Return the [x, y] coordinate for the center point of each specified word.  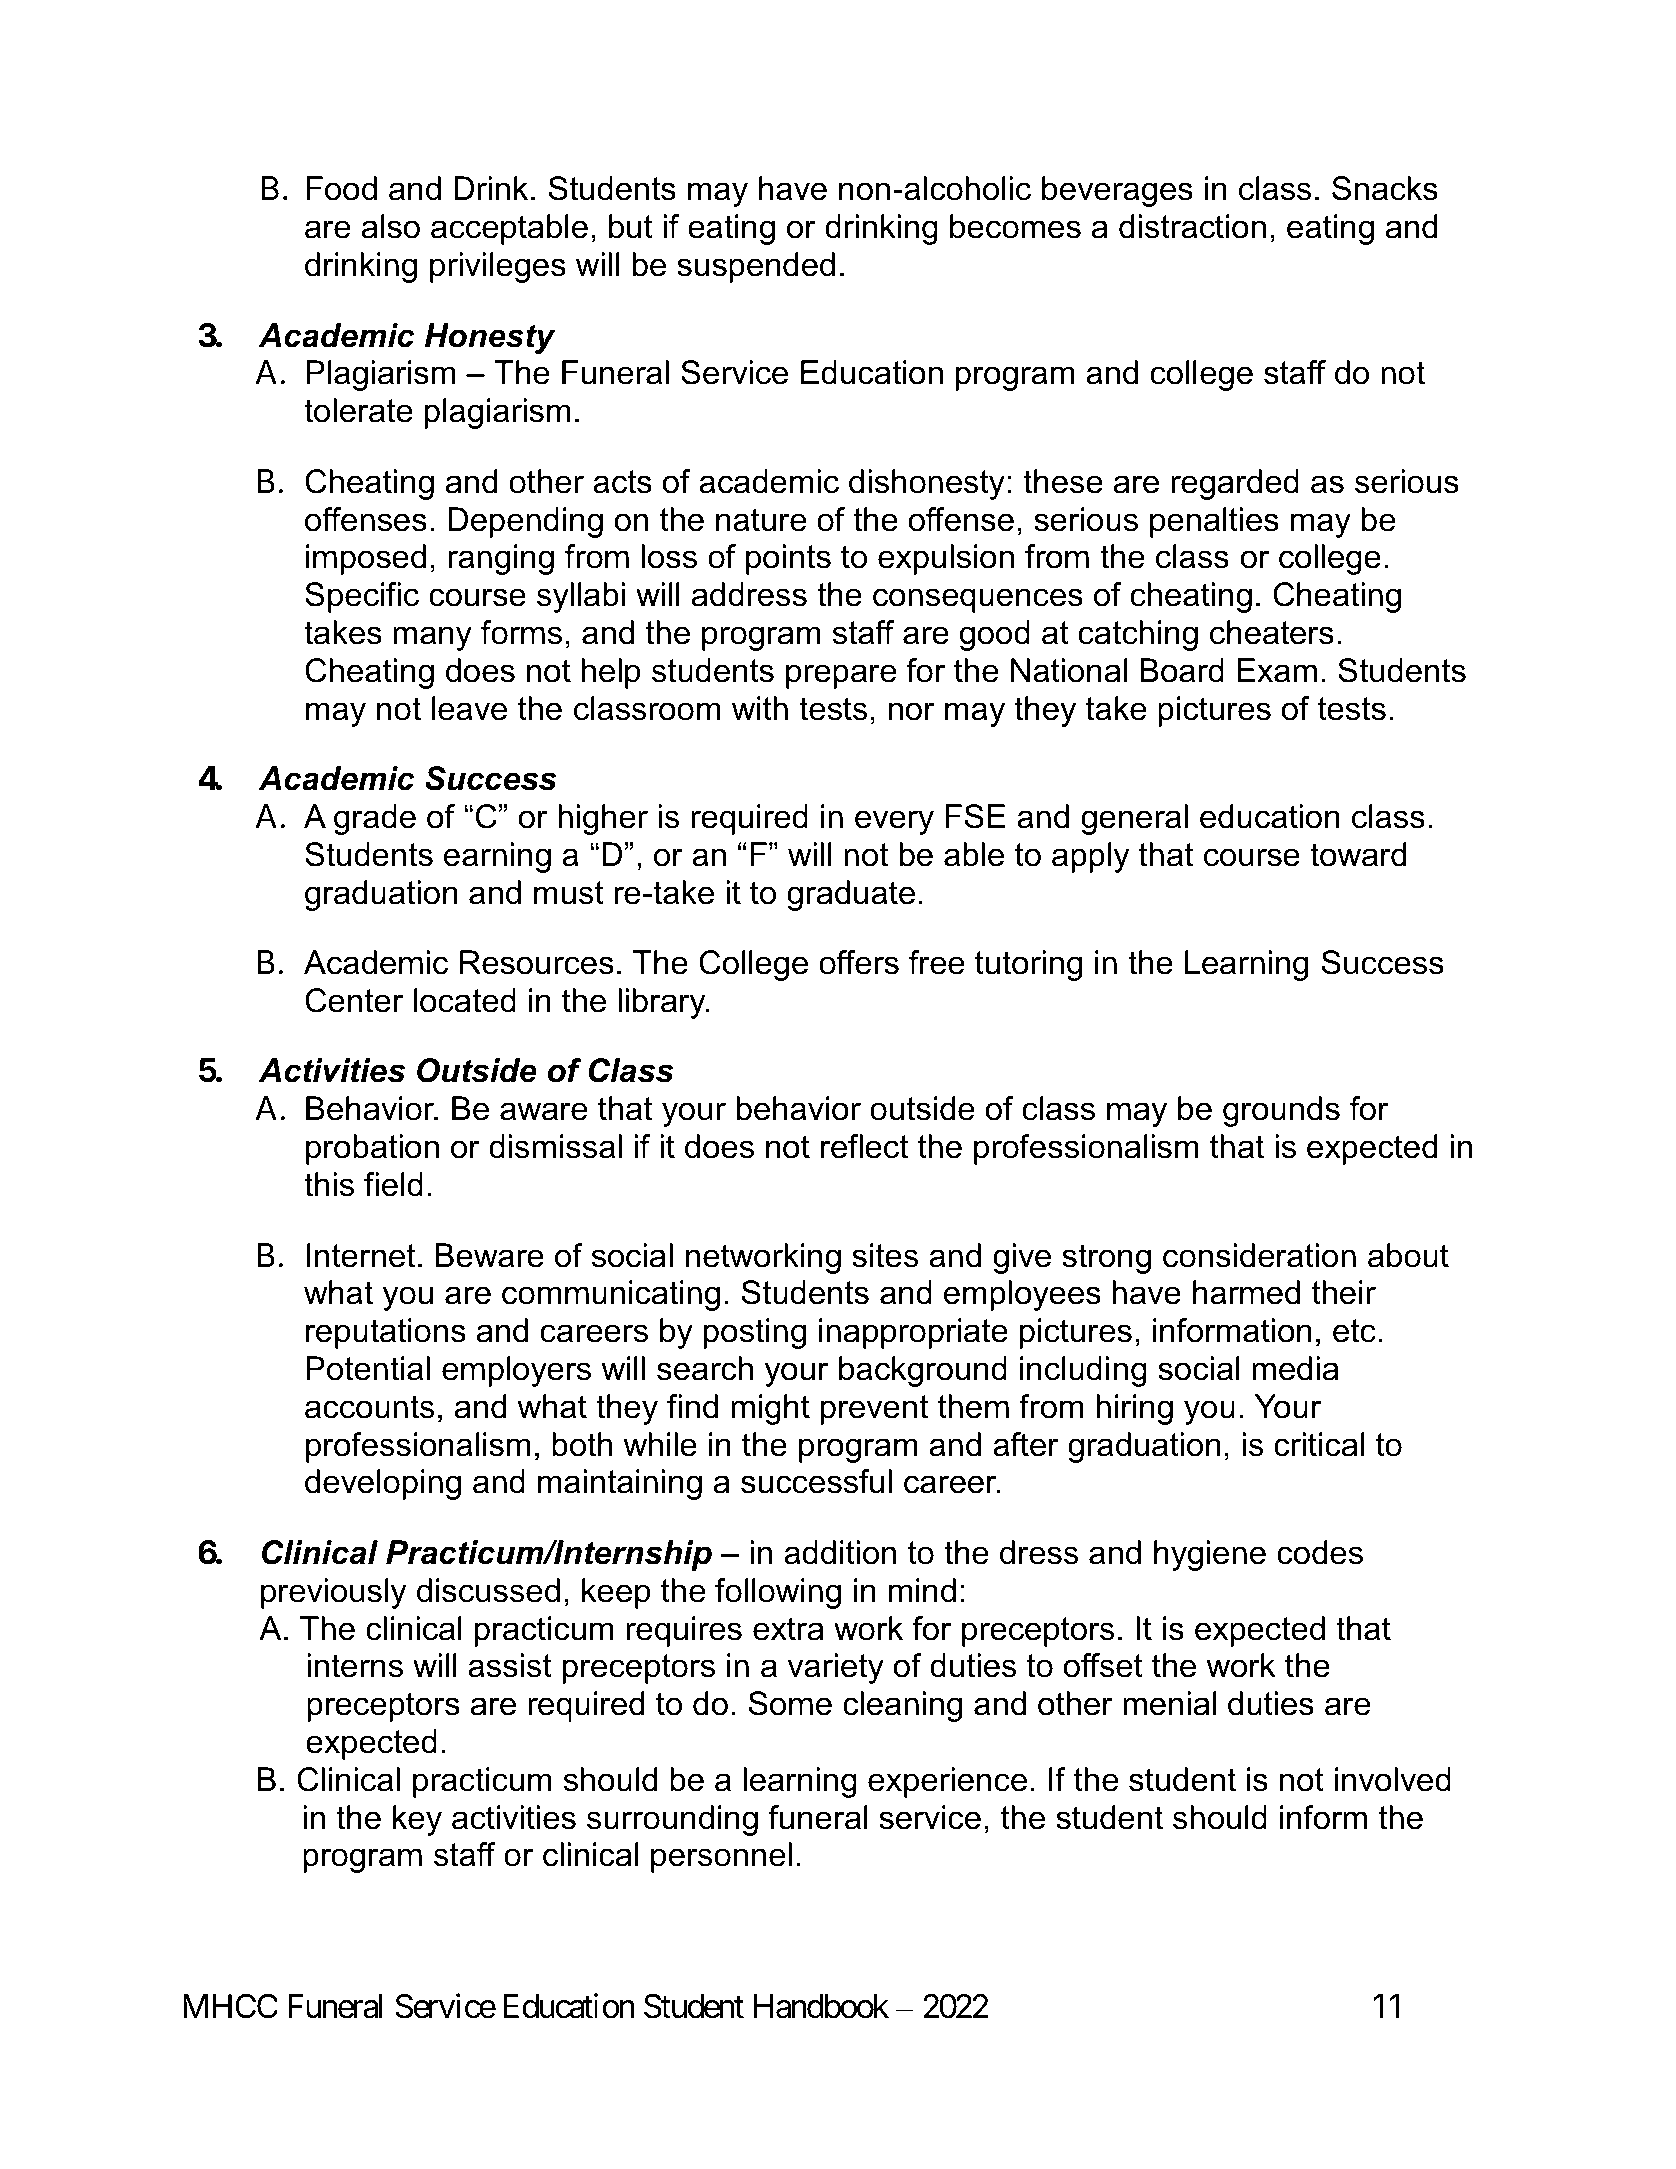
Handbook [821, 2006]
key [417, 1820]
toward [1358, 854]
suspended [756, 267]
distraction [1192, 226]
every [894, 822]
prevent [874, 1410]
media [1295, 1368]
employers [516, 1371]
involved [1393, 1779]
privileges [498, 267]
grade [375, 819]
